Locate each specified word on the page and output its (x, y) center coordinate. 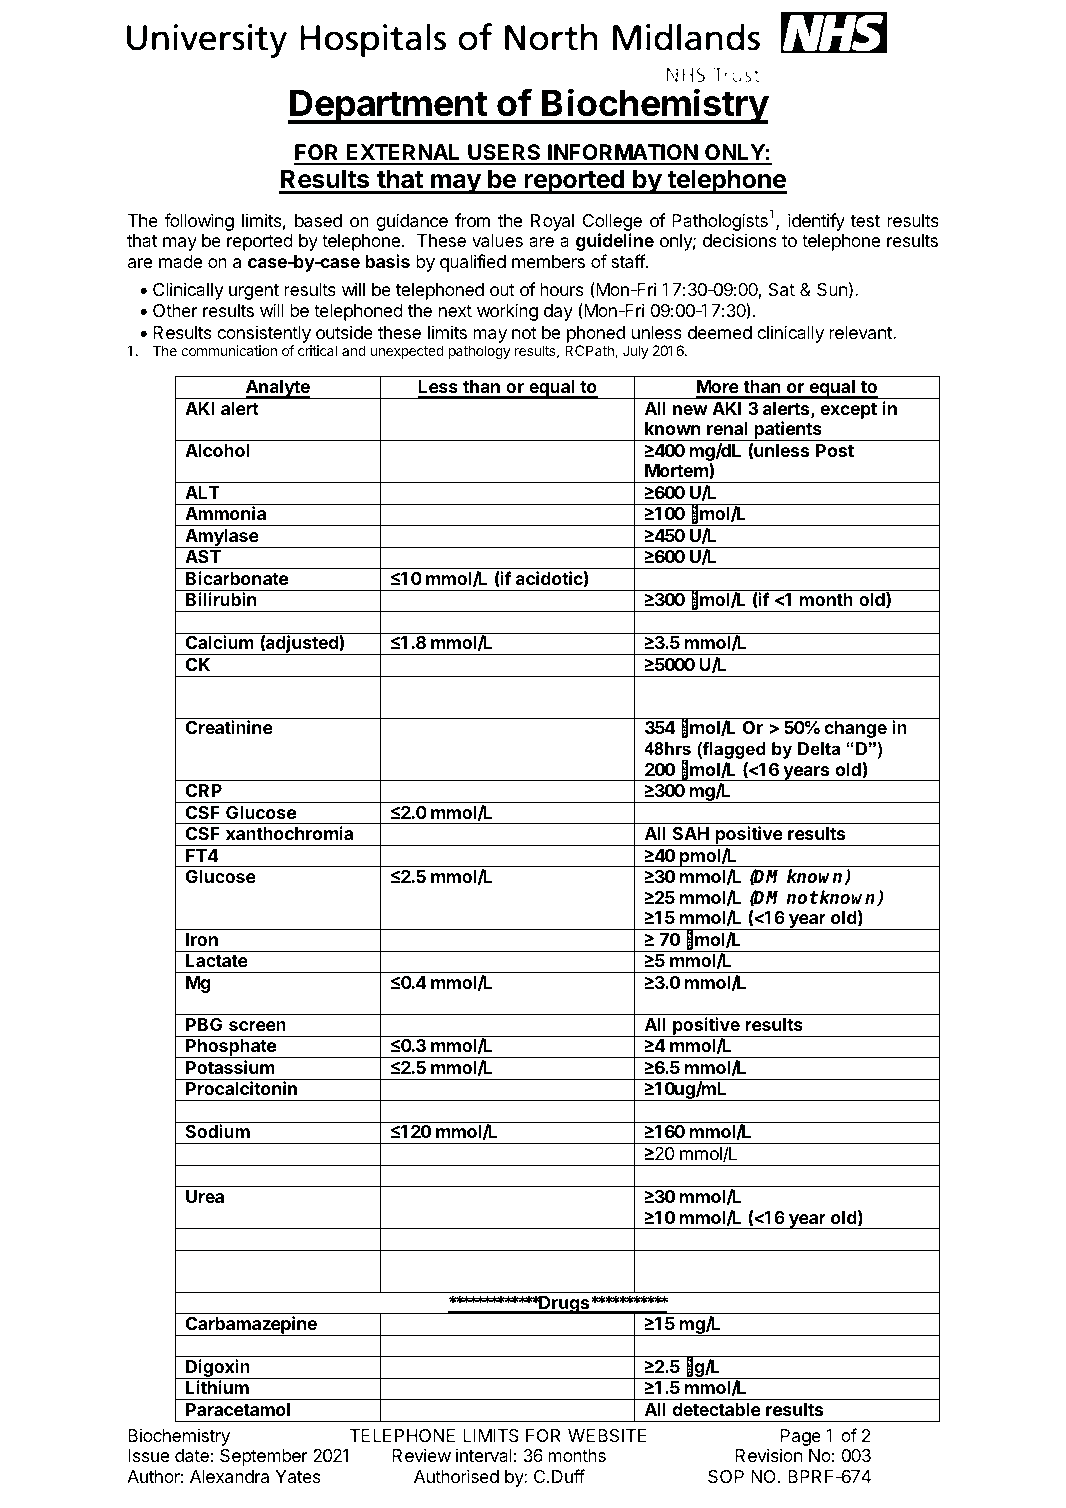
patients (788, 431)
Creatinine (229, 727)
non (536, 1005)
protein (322, 1241)
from (472, 220)
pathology (480, 352)
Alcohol (217, 450)
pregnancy (802, 1243)
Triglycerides (235, 1156)
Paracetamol (238, 1409)
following (199, 222)
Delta (819, 748)
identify (816, 222)
